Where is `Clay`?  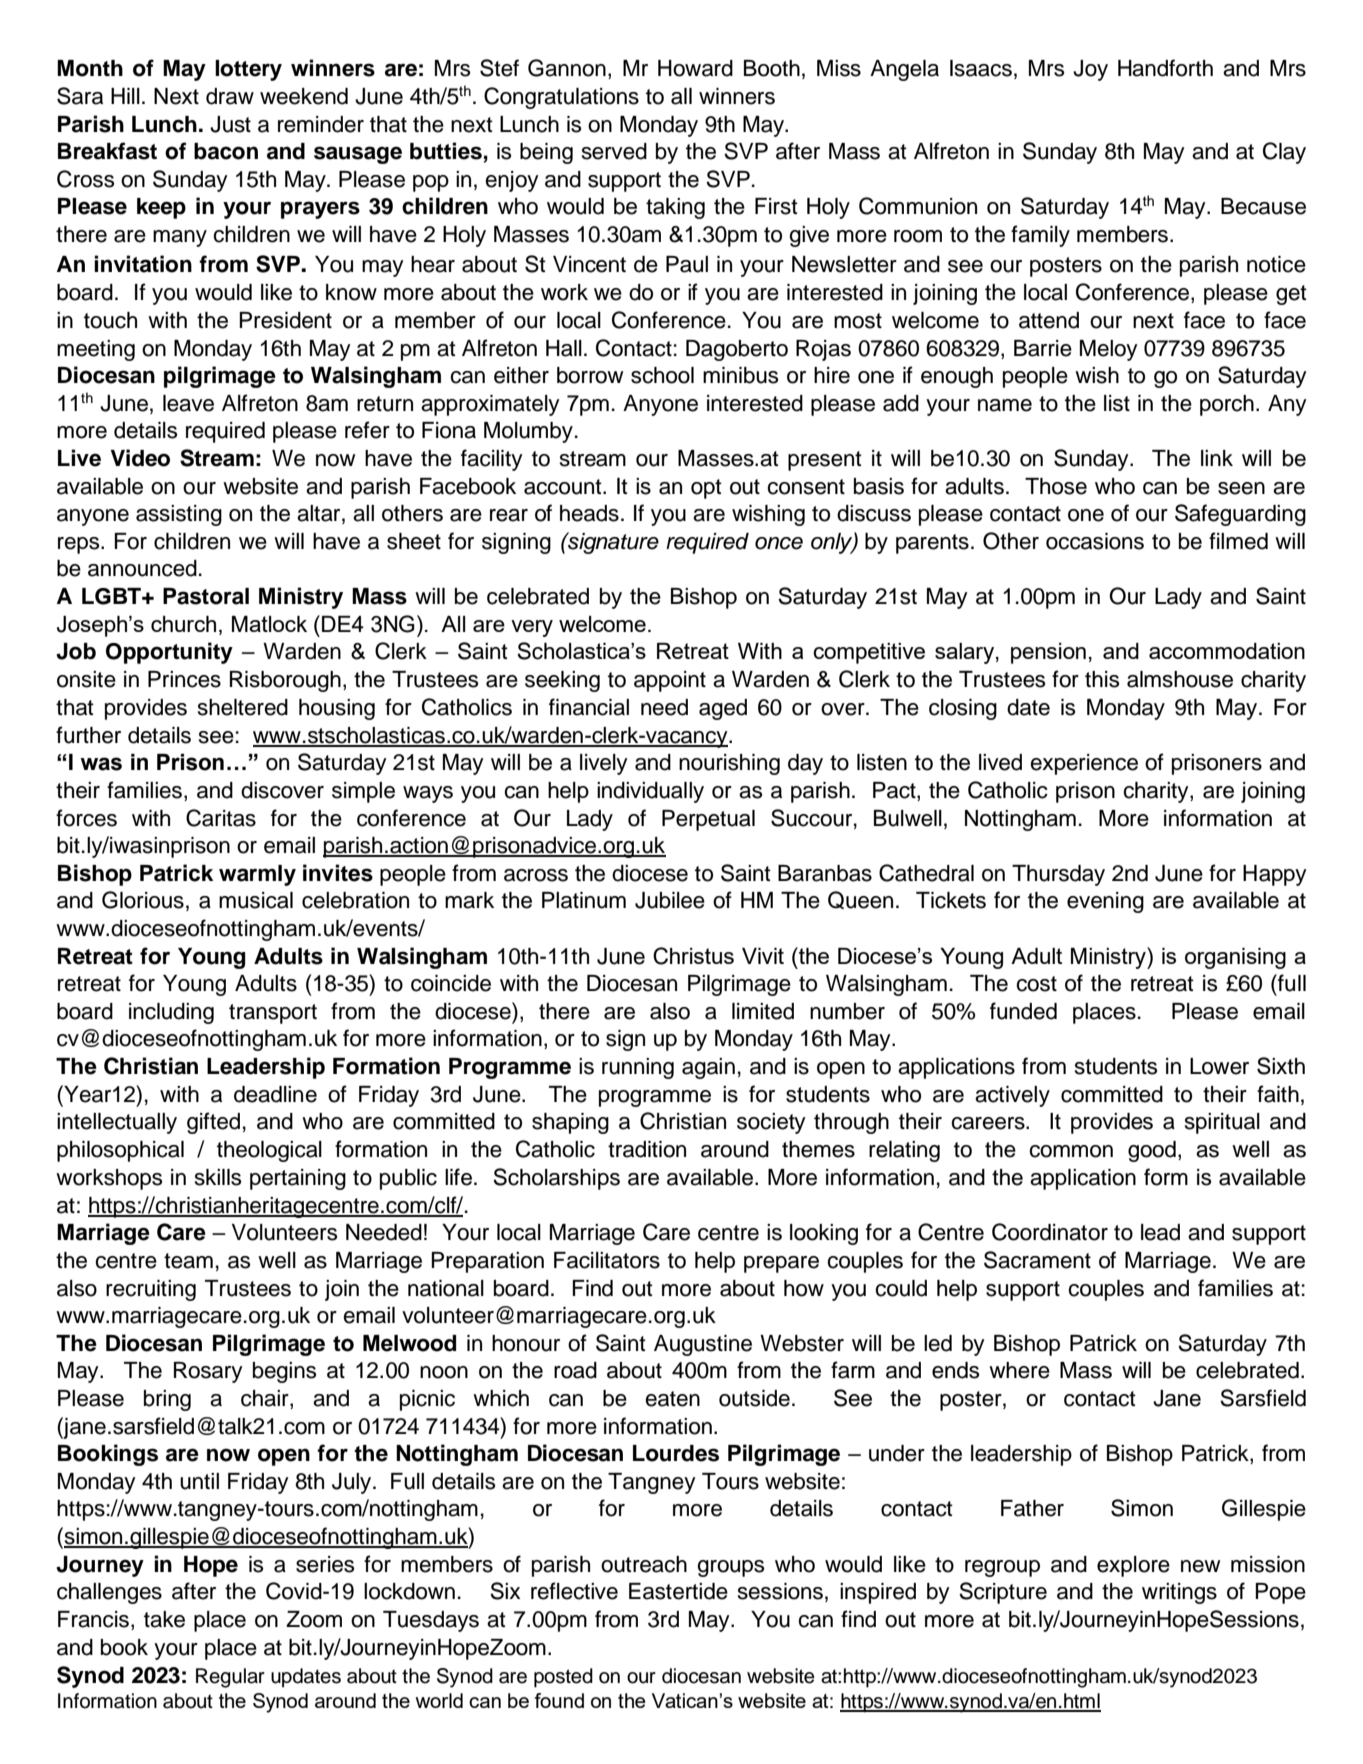
Clay is located at coordinates (1284, 153).
